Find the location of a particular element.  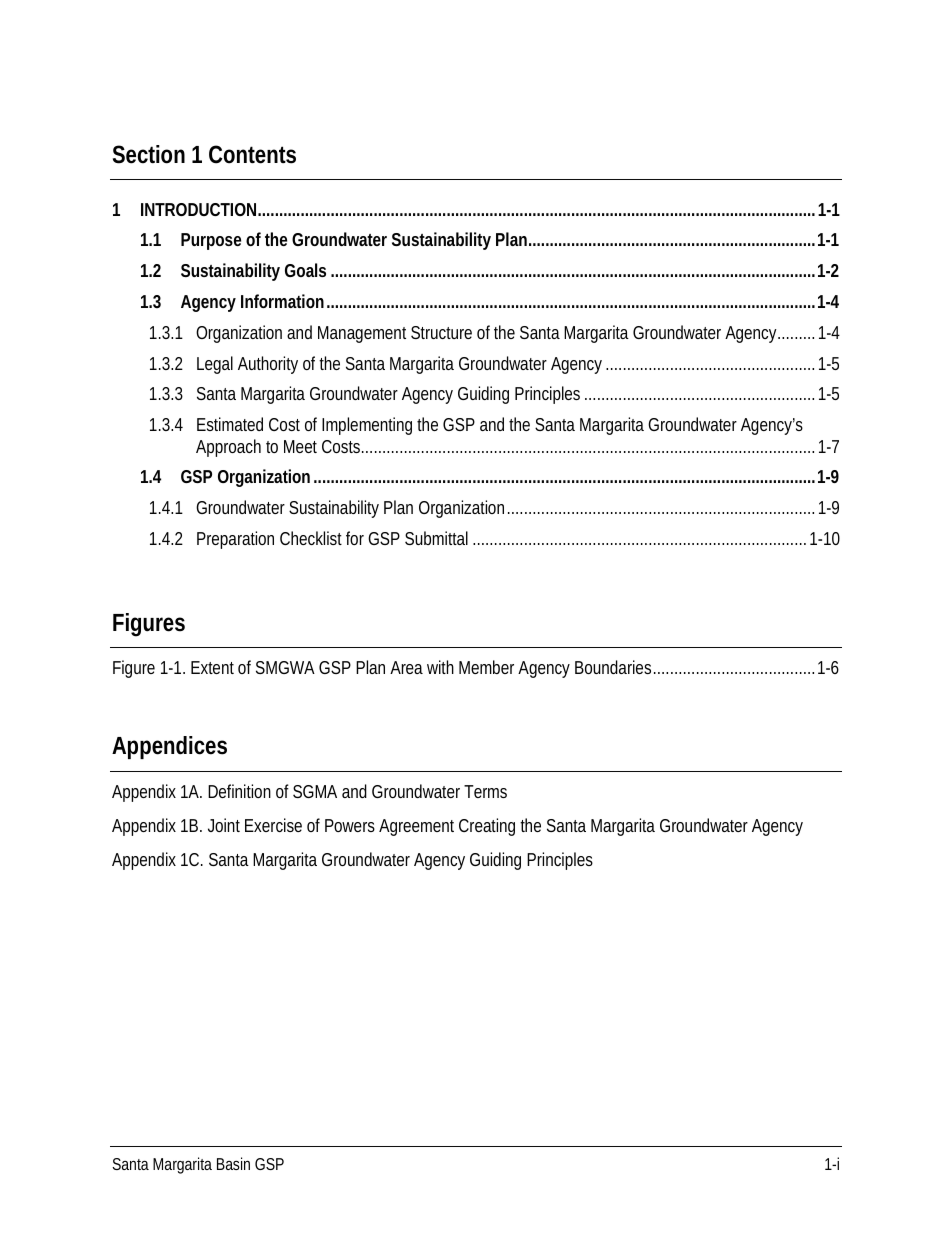

Powers is located at coordinates (350, 825).
